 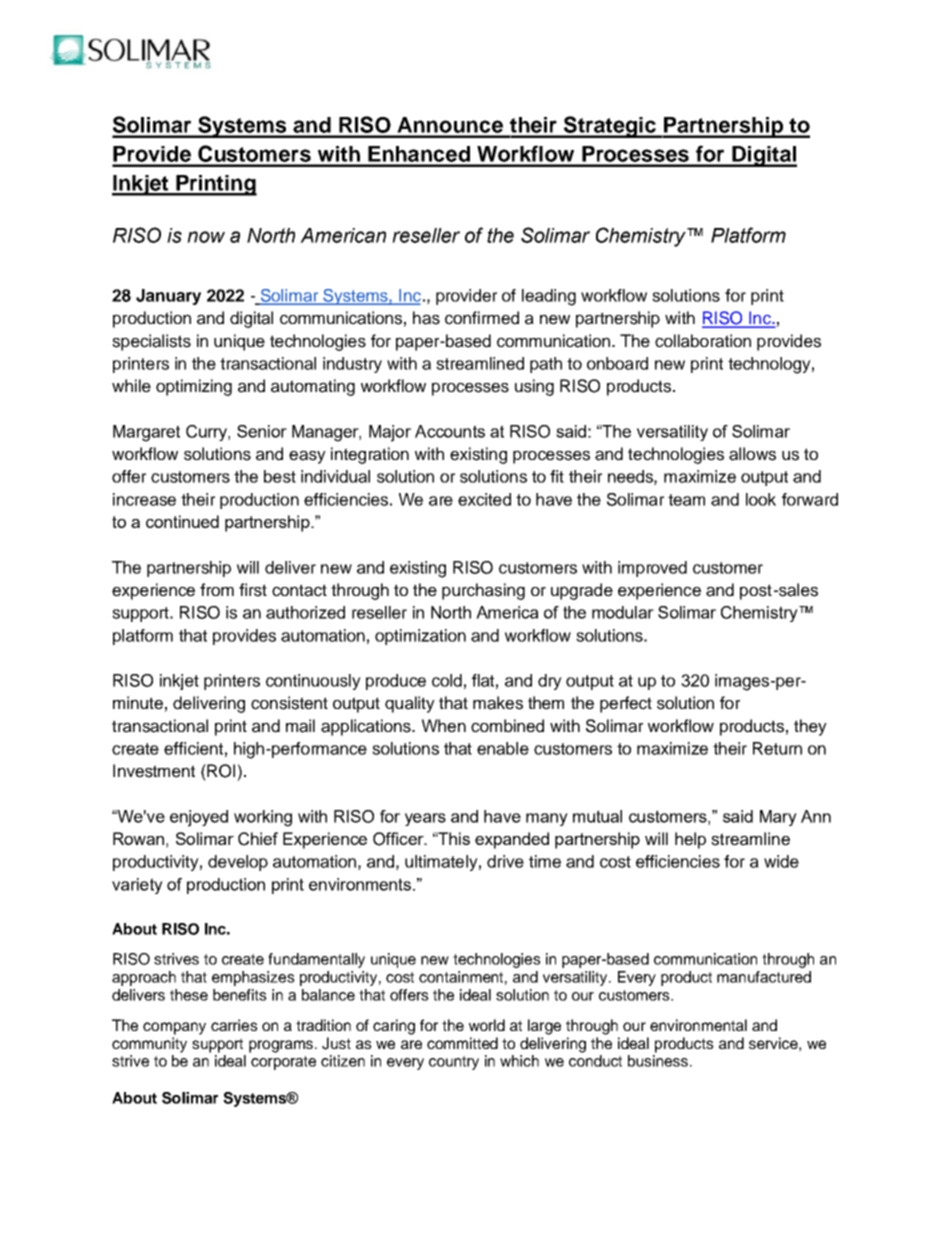 What do you see at coordinates (482, 318) in the document?
I see `confirmed` at bounding box center [482, 318].
